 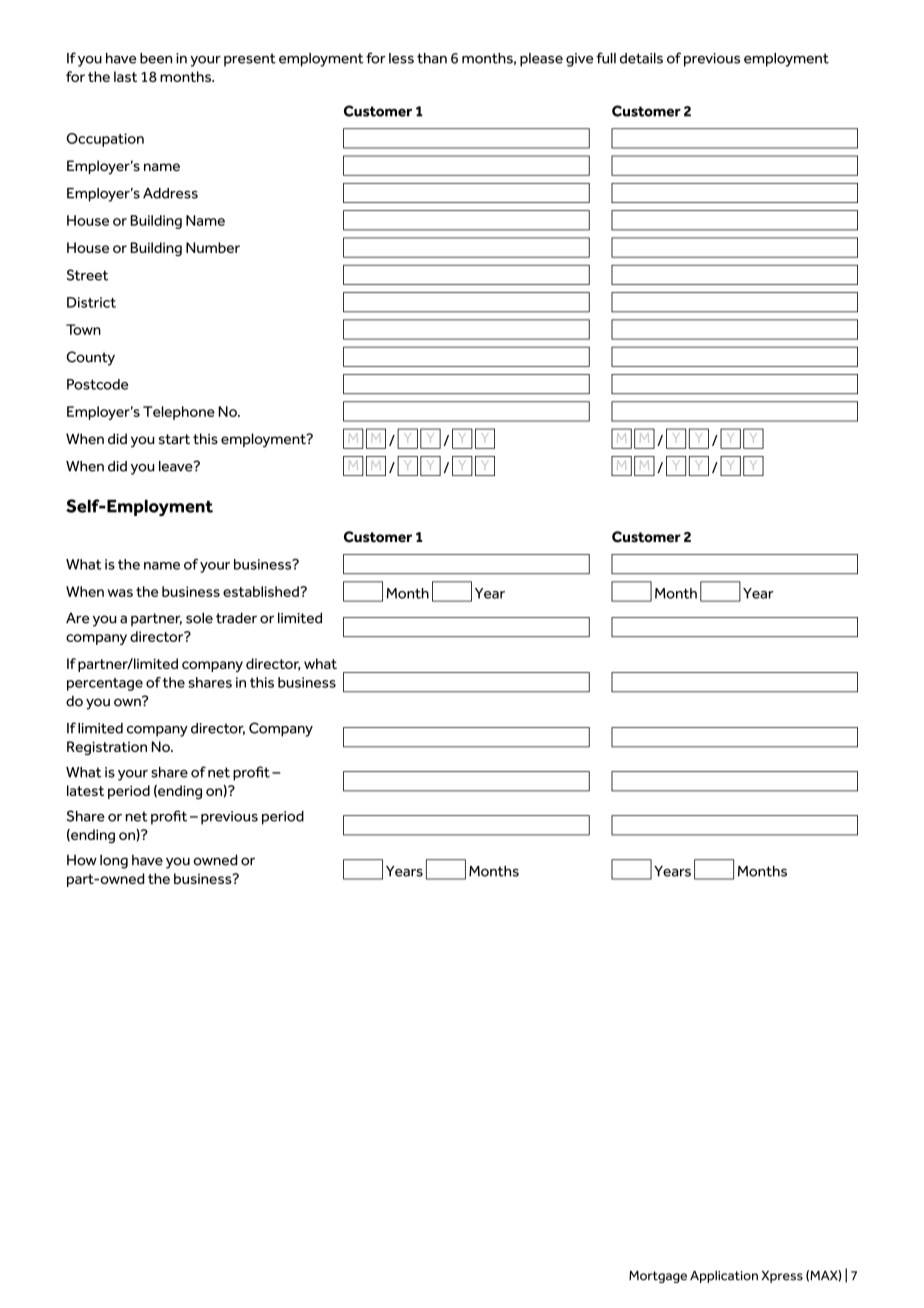 I want to click on established, so click(x=262, y=591).
